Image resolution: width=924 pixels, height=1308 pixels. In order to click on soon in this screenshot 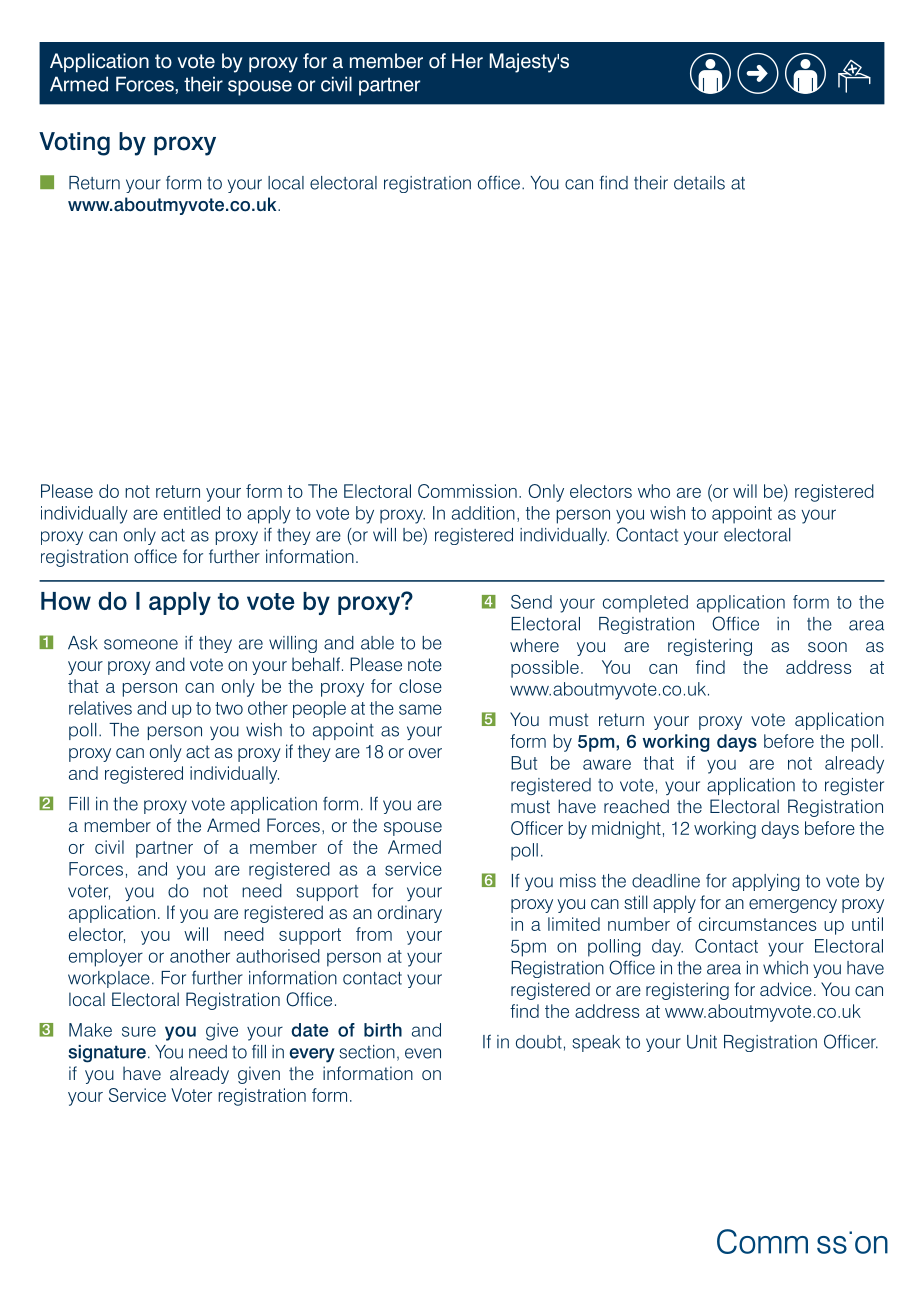, I will do `click(827, 647)`.
